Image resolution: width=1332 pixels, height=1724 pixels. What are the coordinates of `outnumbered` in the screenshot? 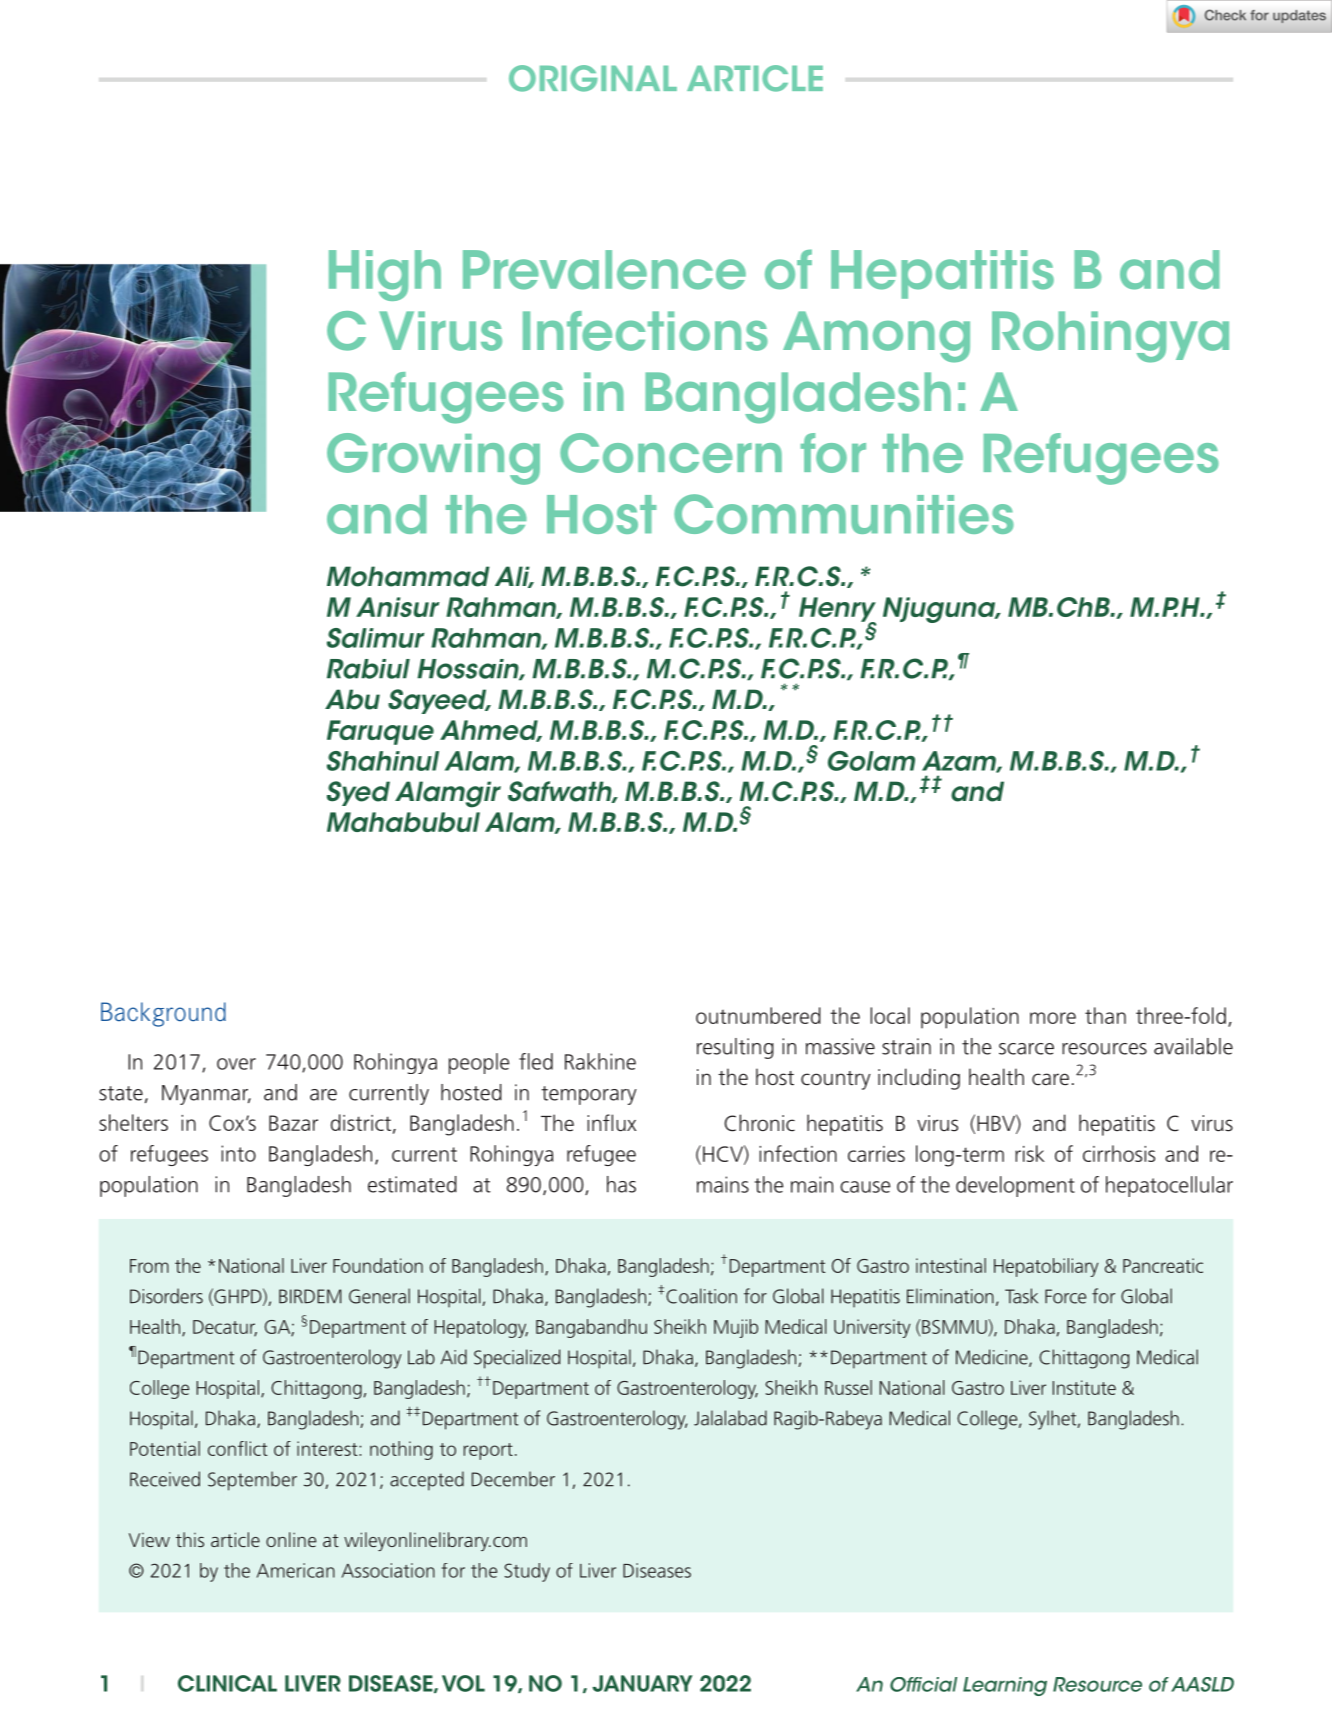 It's located at (758, 1015).
